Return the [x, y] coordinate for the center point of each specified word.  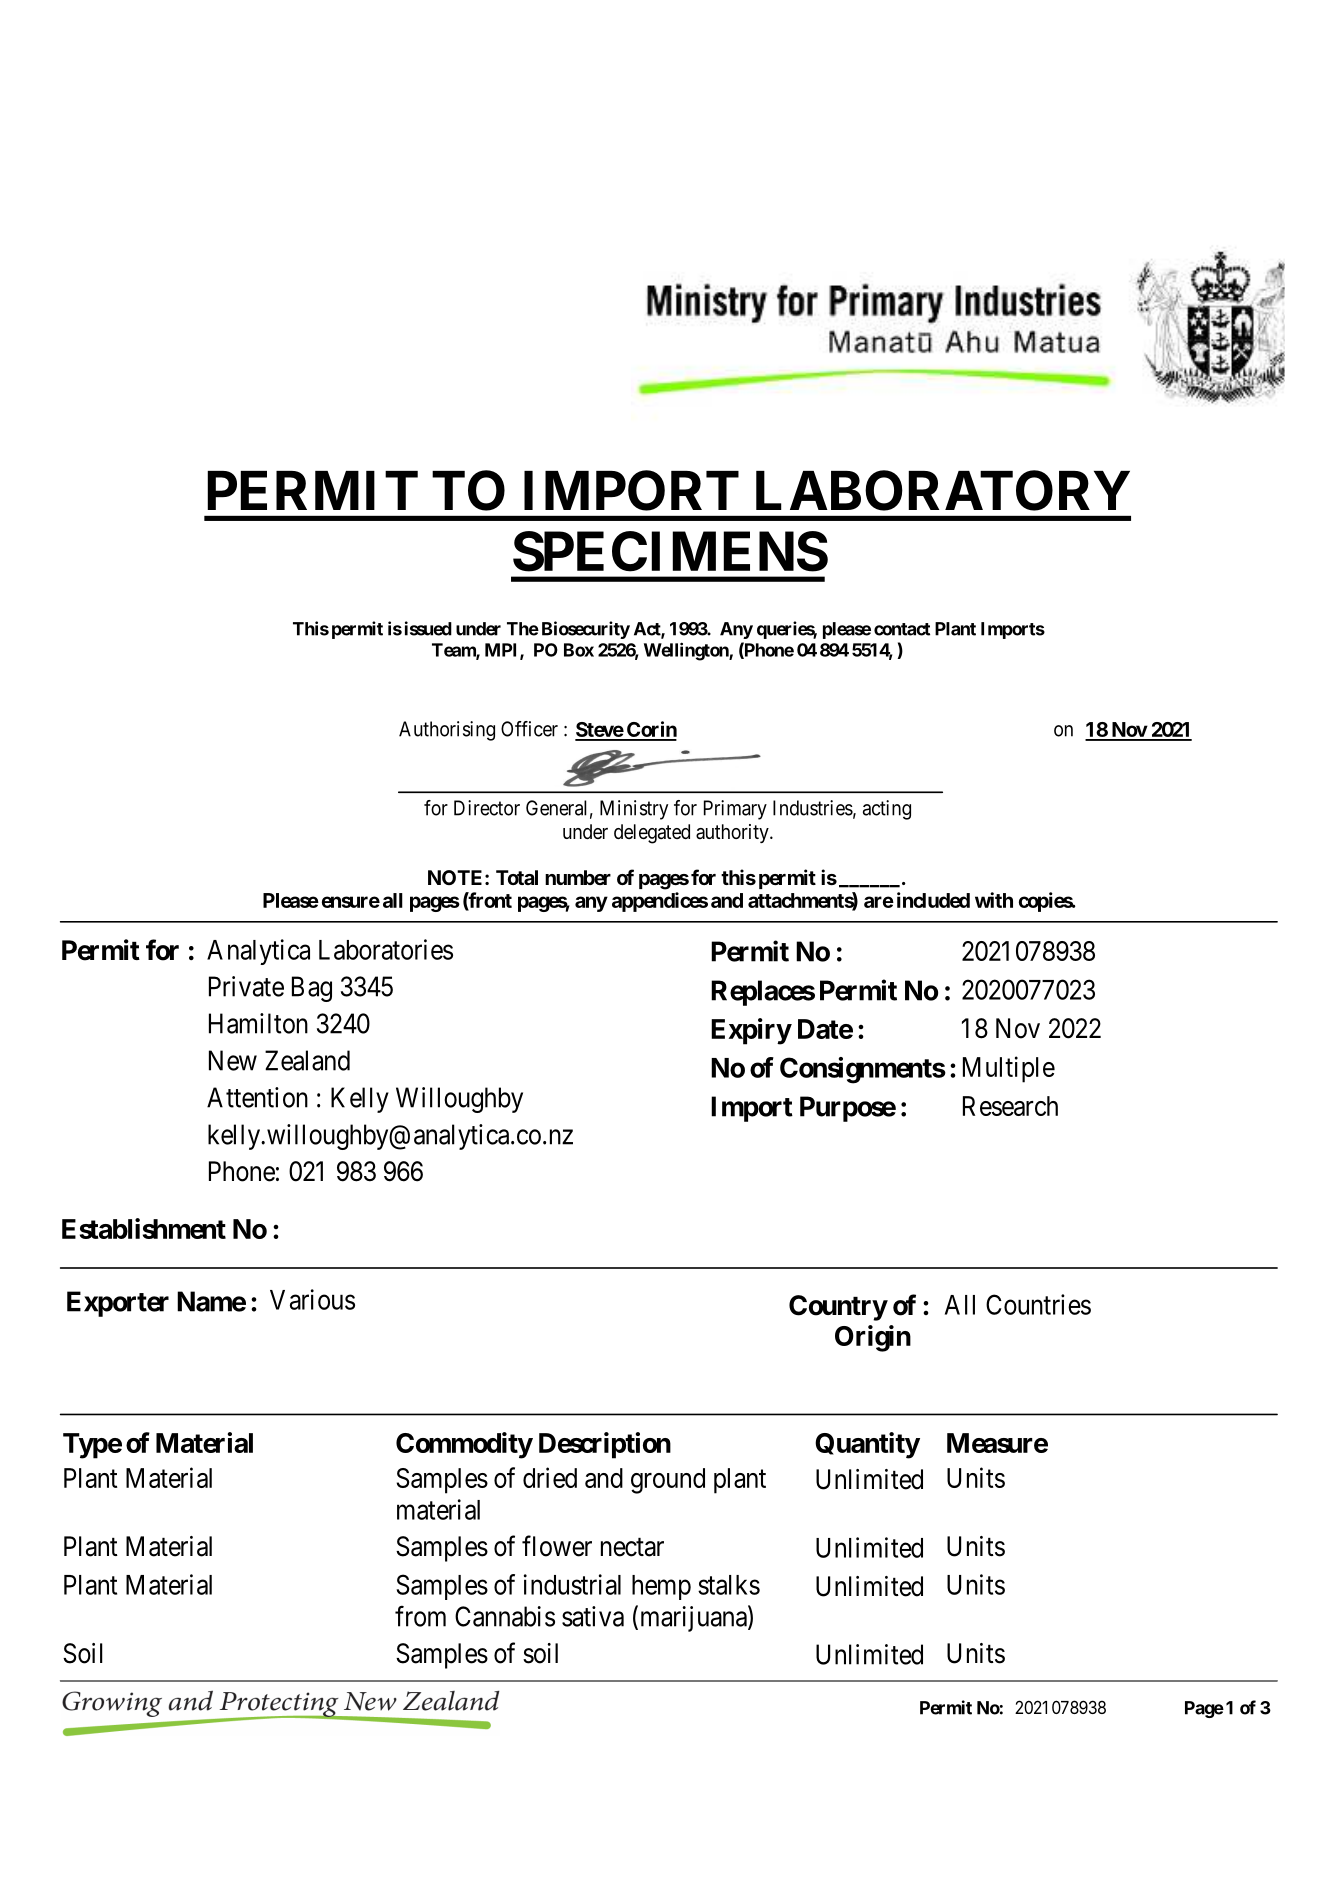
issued [428, 628]
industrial [572, 1584]
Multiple [1009, 1069]
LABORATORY [943, 490]
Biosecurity [586, 630]
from [420, 1616]
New [233, 1060]
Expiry [751, 1031]
